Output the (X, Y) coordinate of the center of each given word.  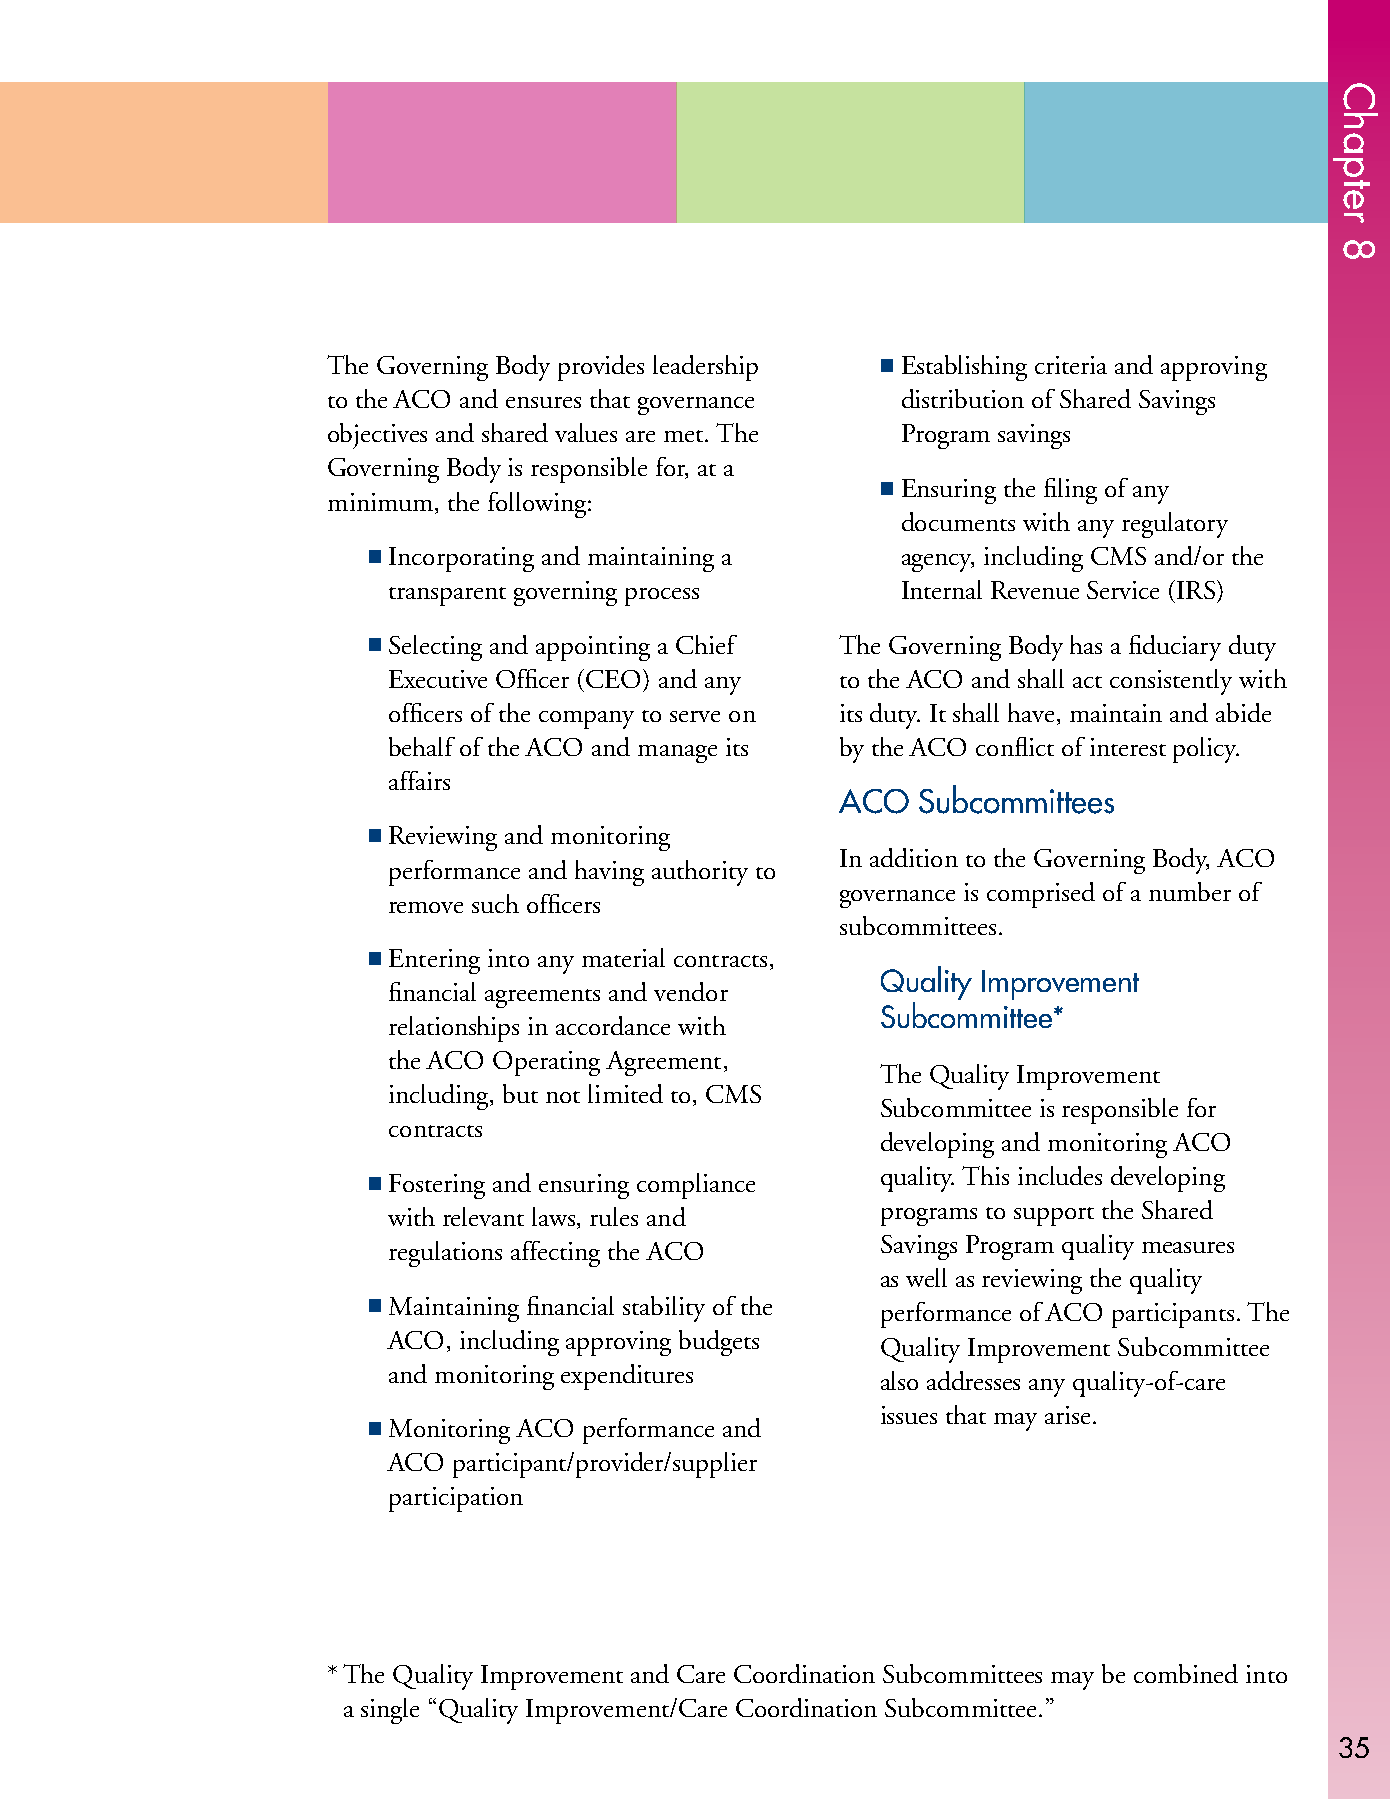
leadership (705, 368)
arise (1069, 1415)
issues (909, 1415)
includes (1060, 1175)
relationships (454, 1029)
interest (1128, 747)
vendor (691, 991)
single (390, 1711)
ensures (543, 402)
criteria (1071, 365)
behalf (422, 746)
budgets (719, 1343)
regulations (445, 1254)
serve (695, 716)
